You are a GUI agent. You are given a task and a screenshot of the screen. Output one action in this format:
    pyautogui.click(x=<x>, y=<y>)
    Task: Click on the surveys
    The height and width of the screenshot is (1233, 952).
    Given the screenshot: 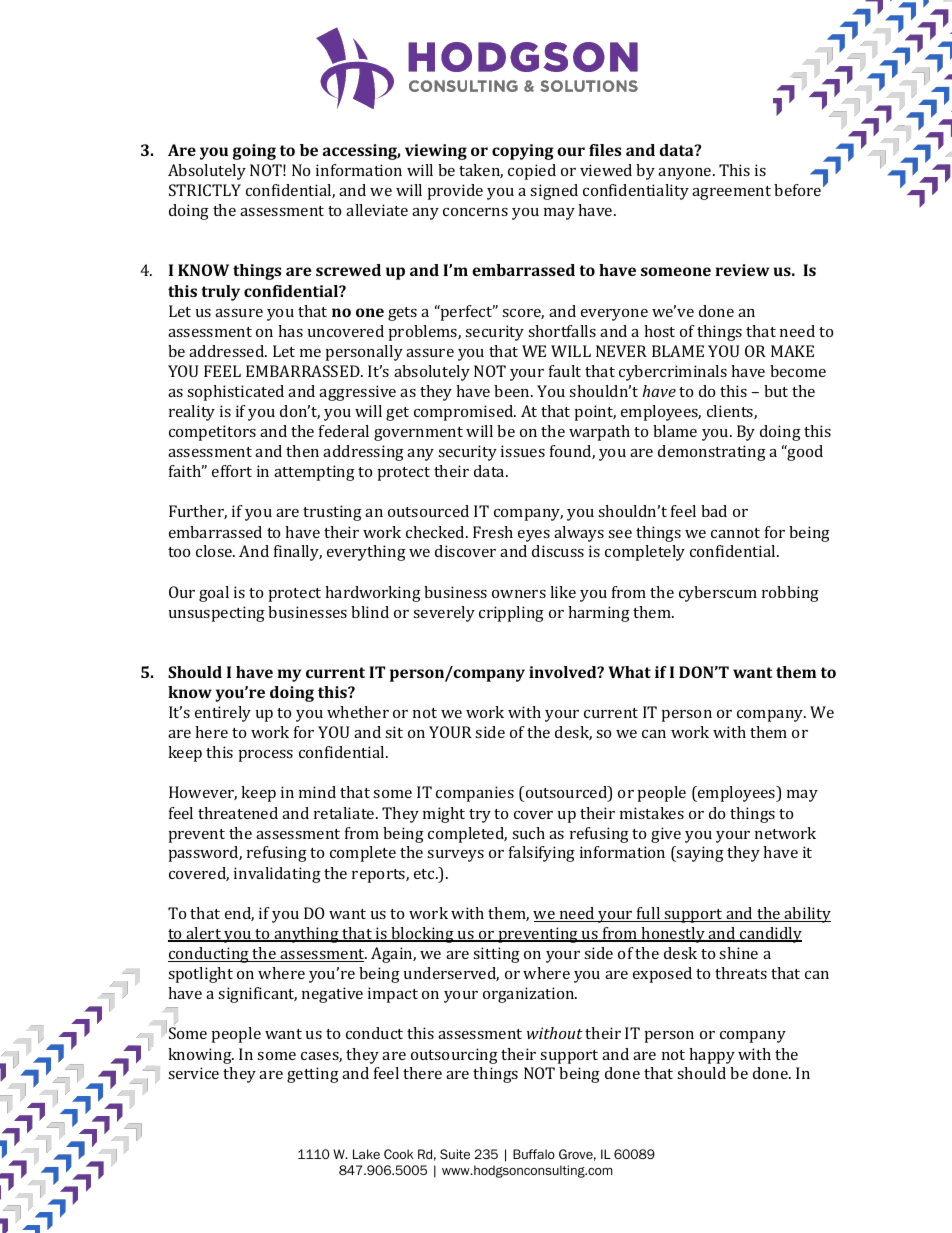 What is the action you would take?
    pyautogui.click(x=455, y=856)
